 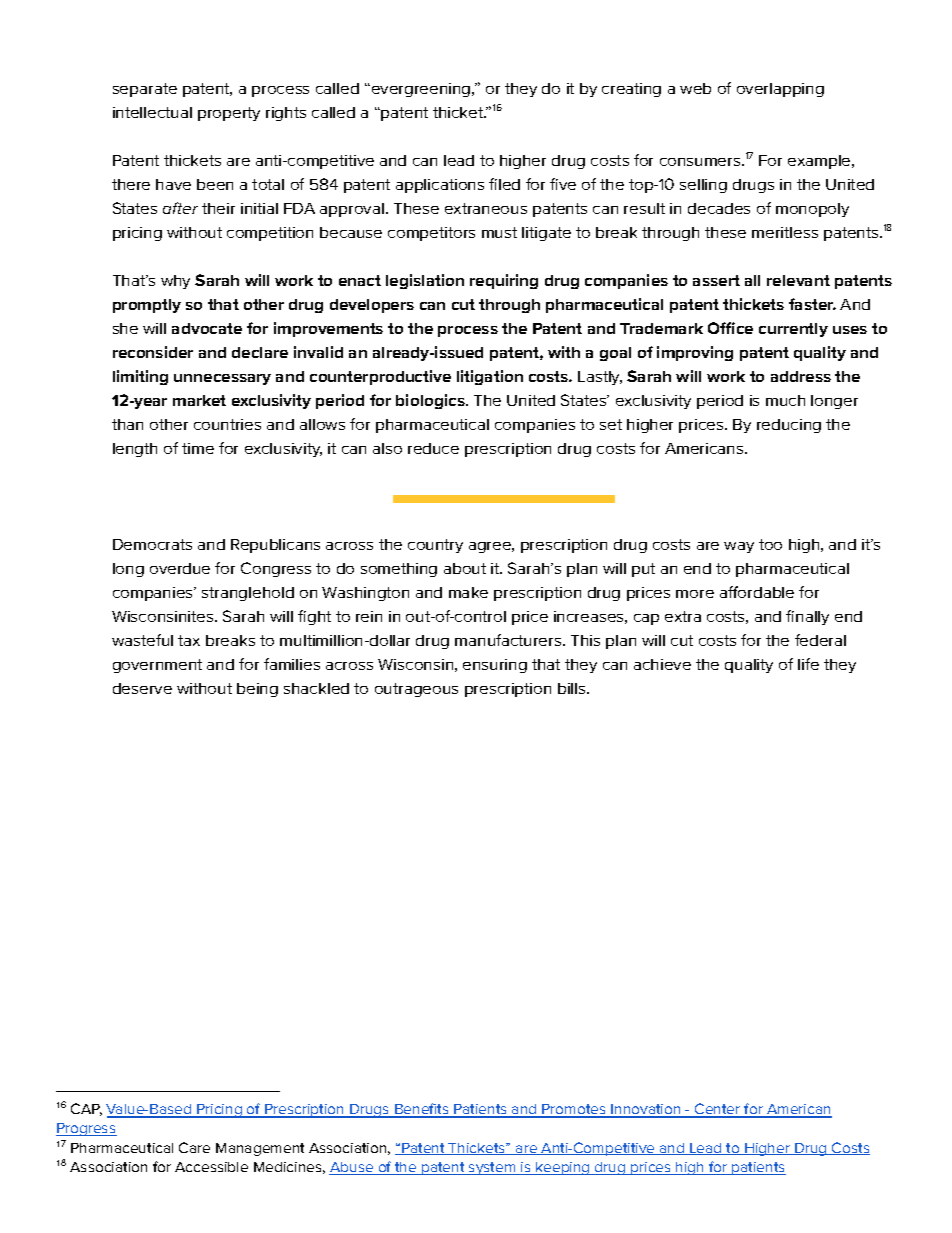 I want to click on Care, so click(x=194, y=1147).
